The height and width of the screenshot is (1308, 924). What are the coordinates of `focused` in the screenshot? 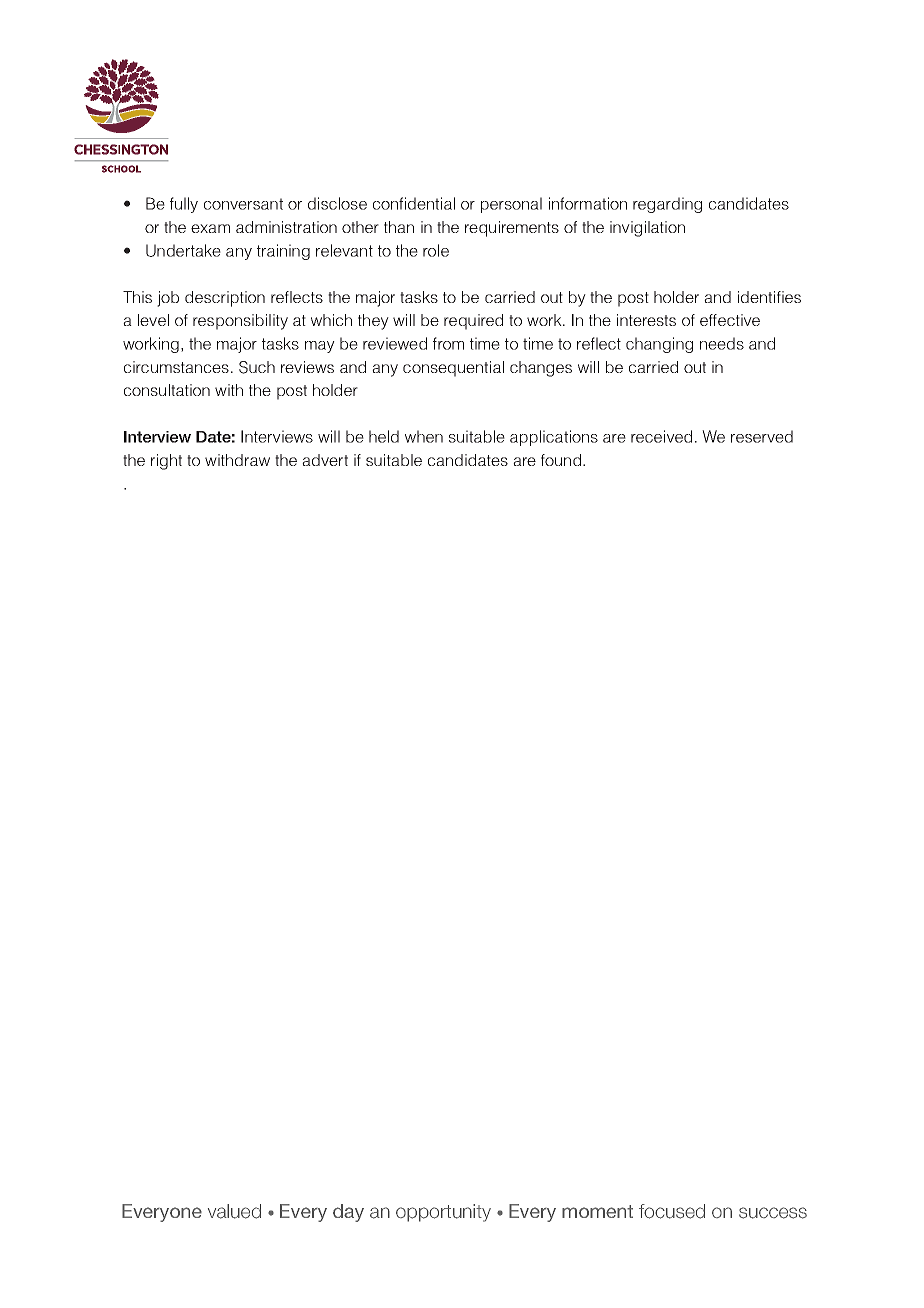 It's located at (672, 1211).
